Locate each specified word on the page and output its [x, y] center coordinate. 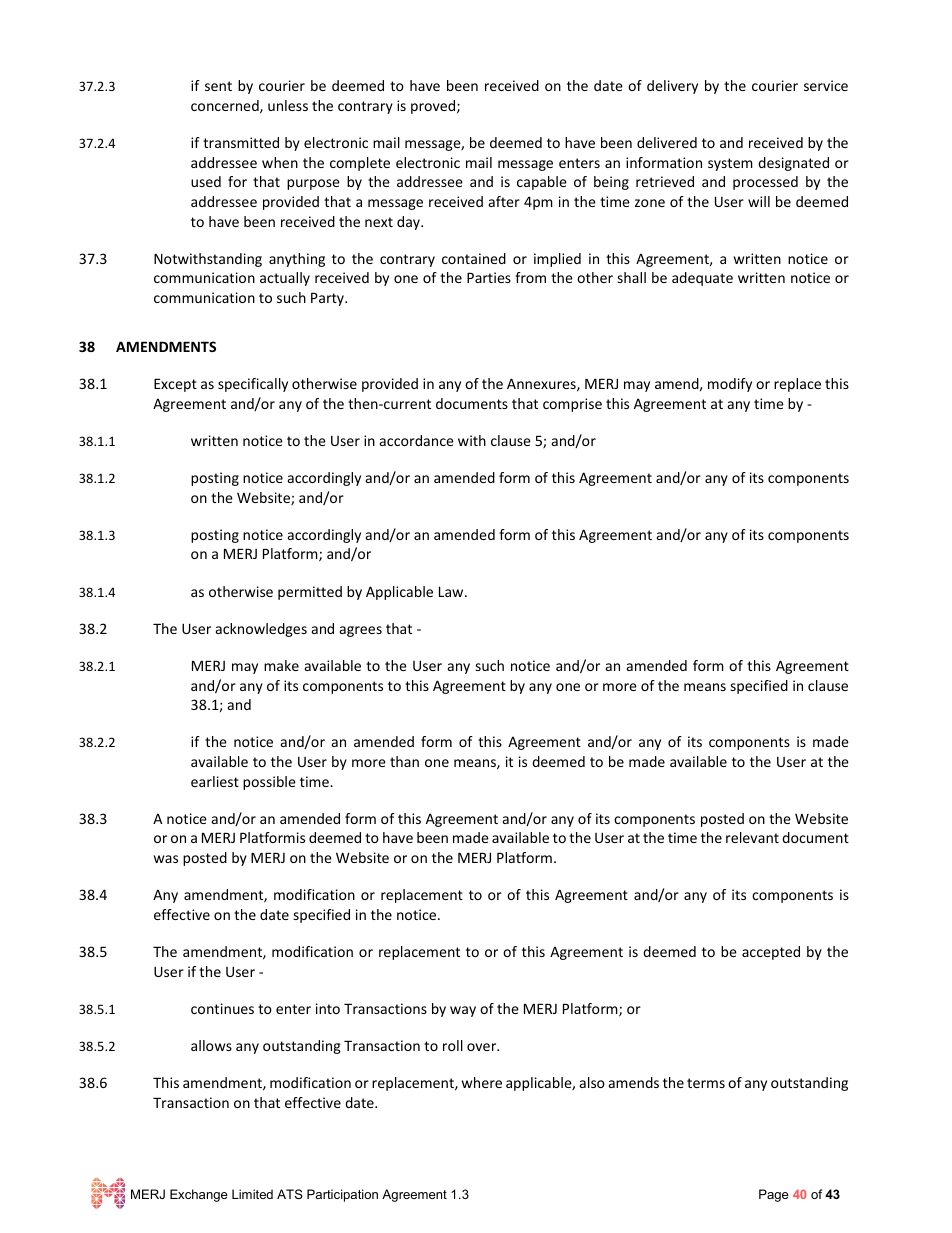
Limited [252, 1194]
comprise [572, 405]
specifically [253, 385]
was [166, 859]
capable [542, 183]
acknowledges [261, 630]
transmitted [241, 142]
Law [452, 591]
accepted [771, 953]
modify [730, 385]
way [463, 1011]
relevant [752, 837]
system [730, 164]
